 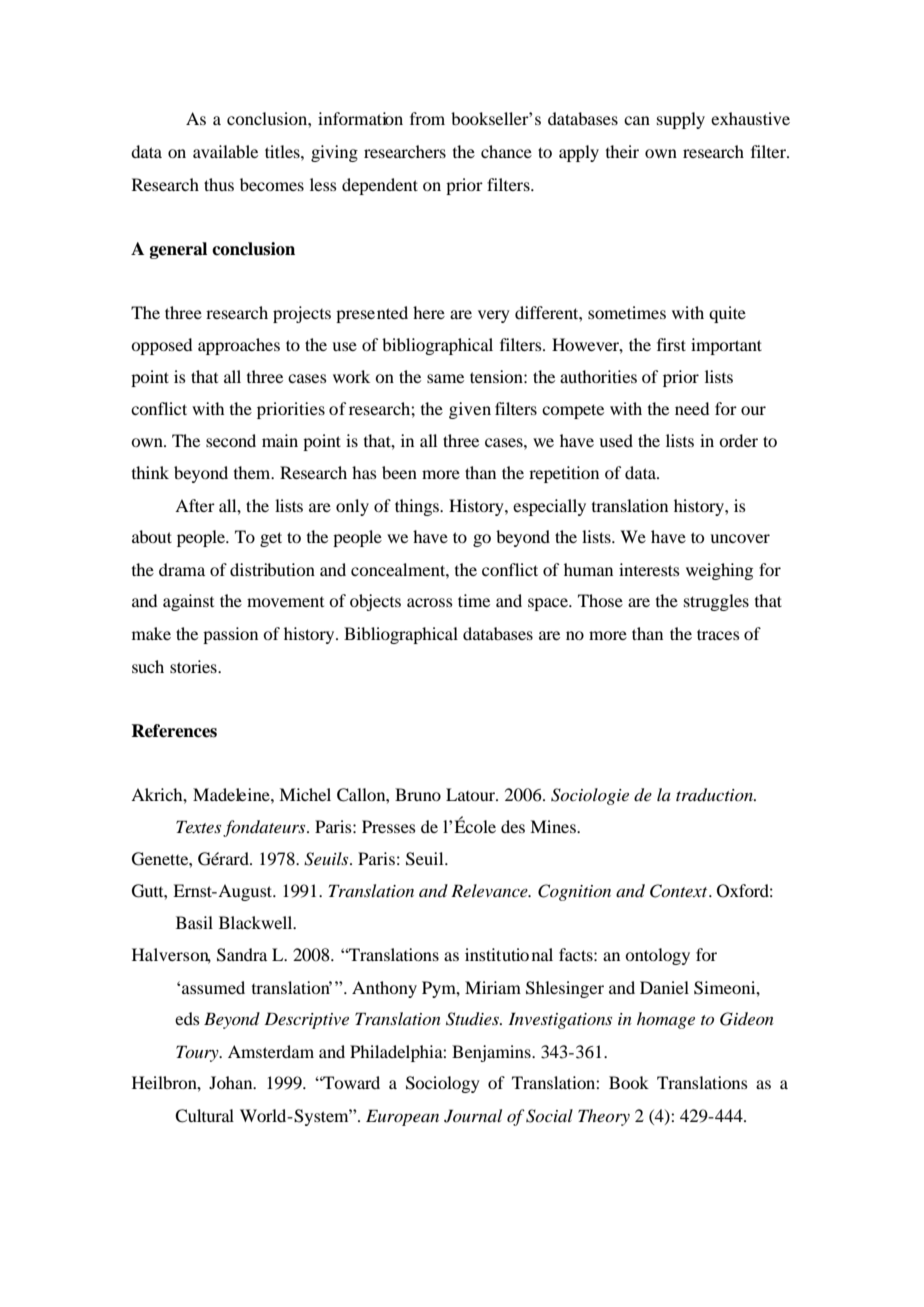 I want to click on been, so click(x=399, y=472).
